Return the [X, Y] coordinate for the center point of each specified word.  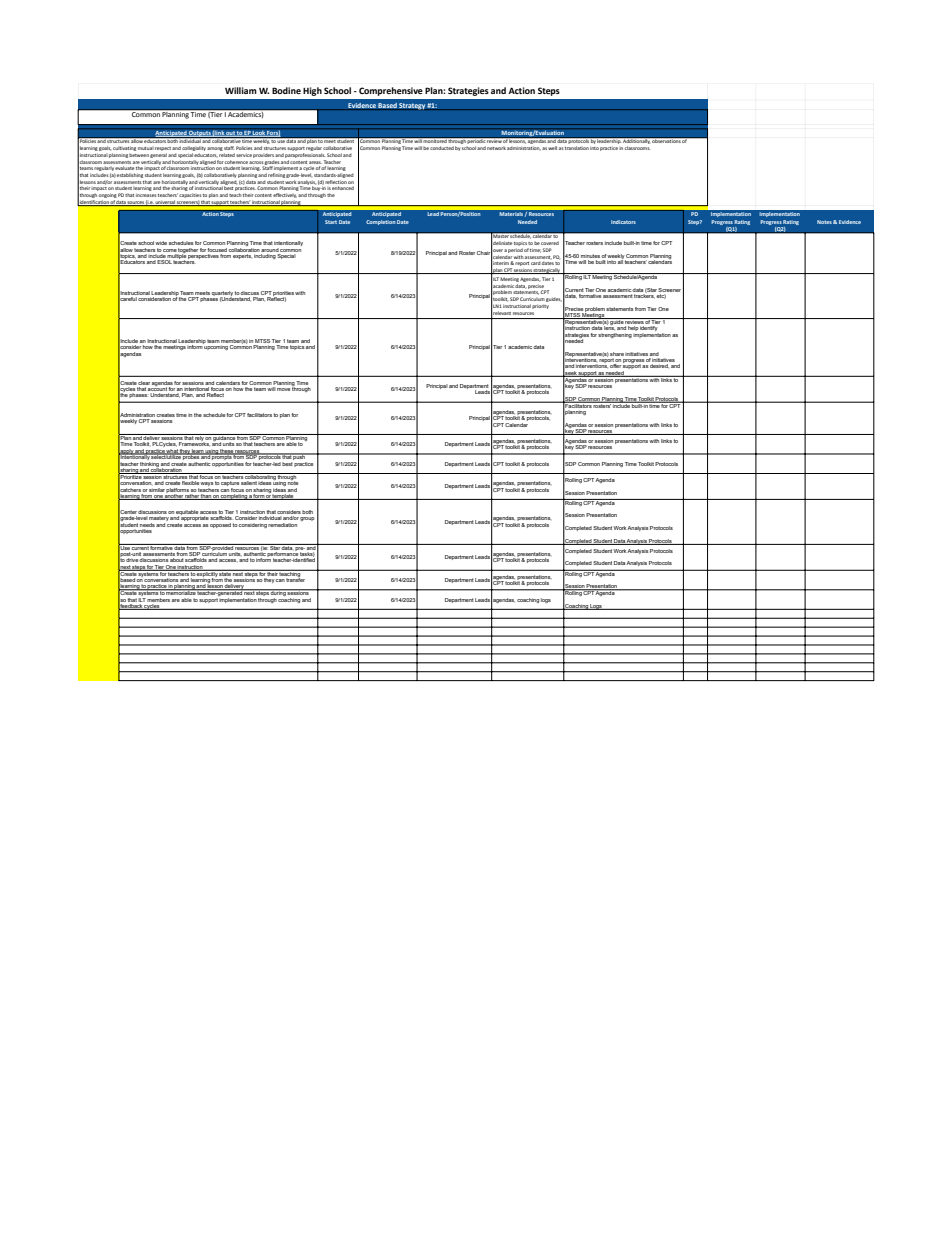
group [307, 519]
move [283, 389]
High [312, 91]
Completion [381, 222]
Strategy [412, 106]
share [617, 354]
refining [277, 175]
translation [577, 148]
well [552, 148]
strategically [547, 271]
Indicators [623, 222]
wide [161, 243]
